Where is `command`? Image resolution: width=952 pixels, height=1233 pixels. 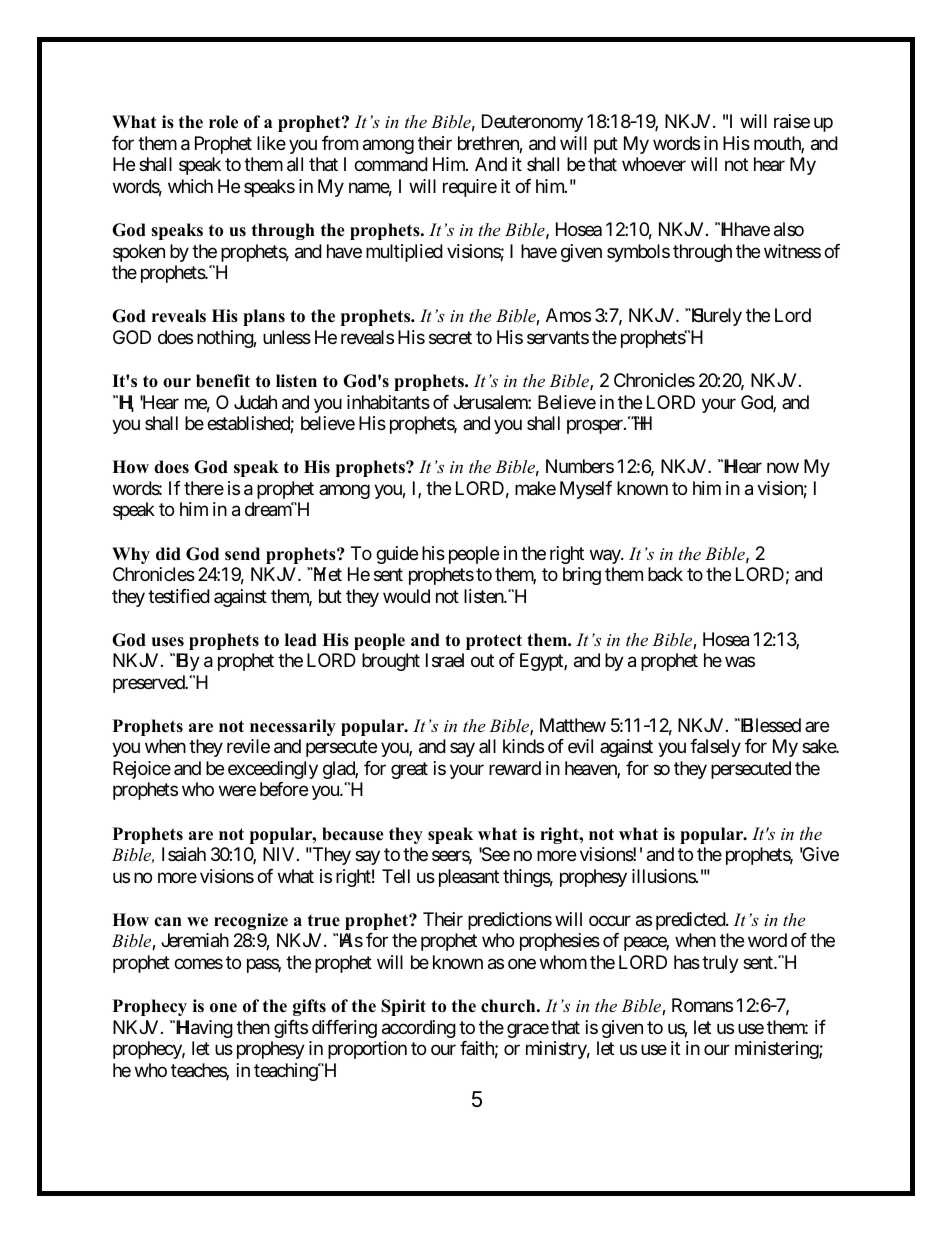 command is located at coordinates (391, 164).
